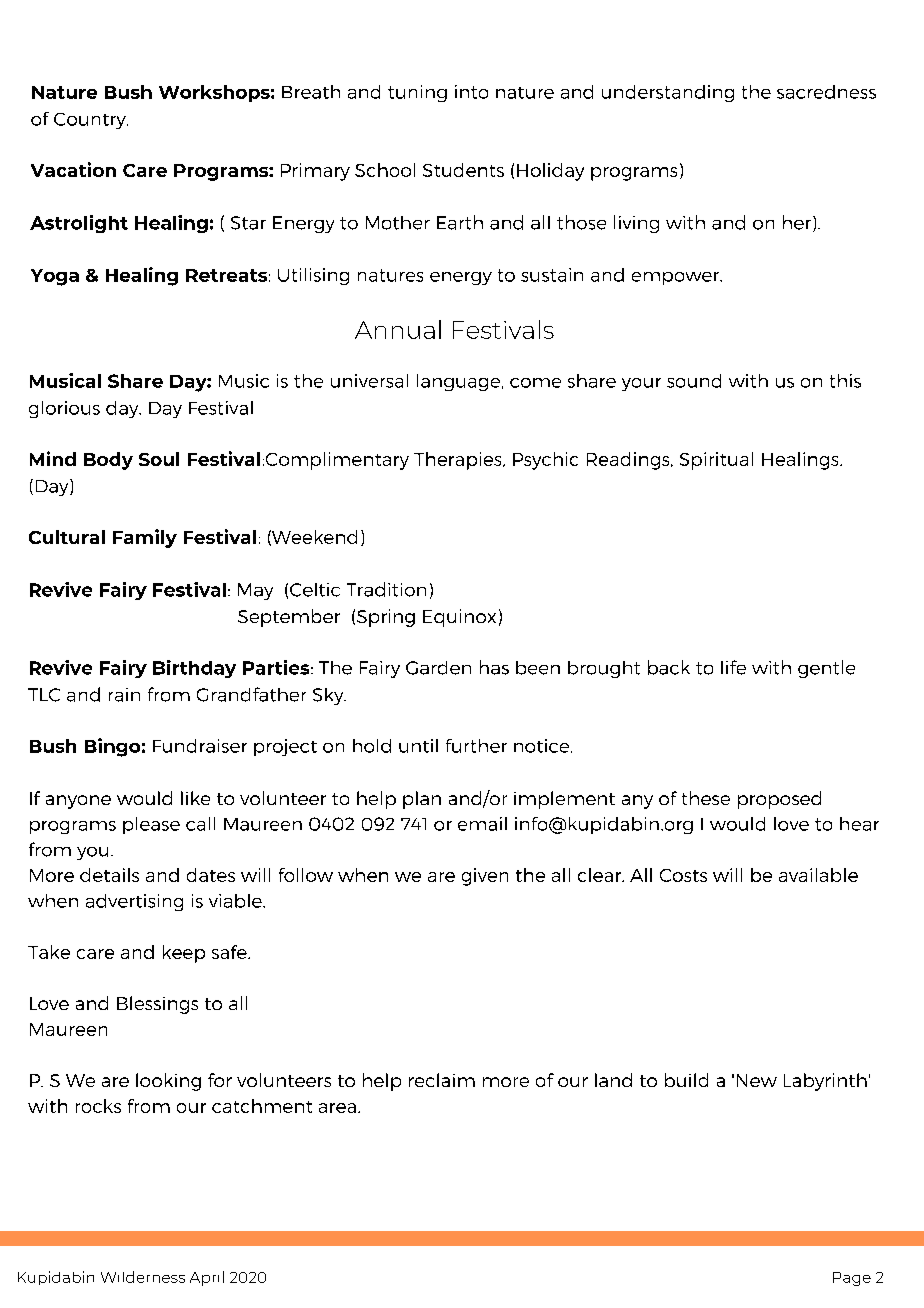 The image size is (924, 1308). What do you see at coordinates (852, 1279) in the screenshot?
I see `Page` at bounding box center [852, 1279].
